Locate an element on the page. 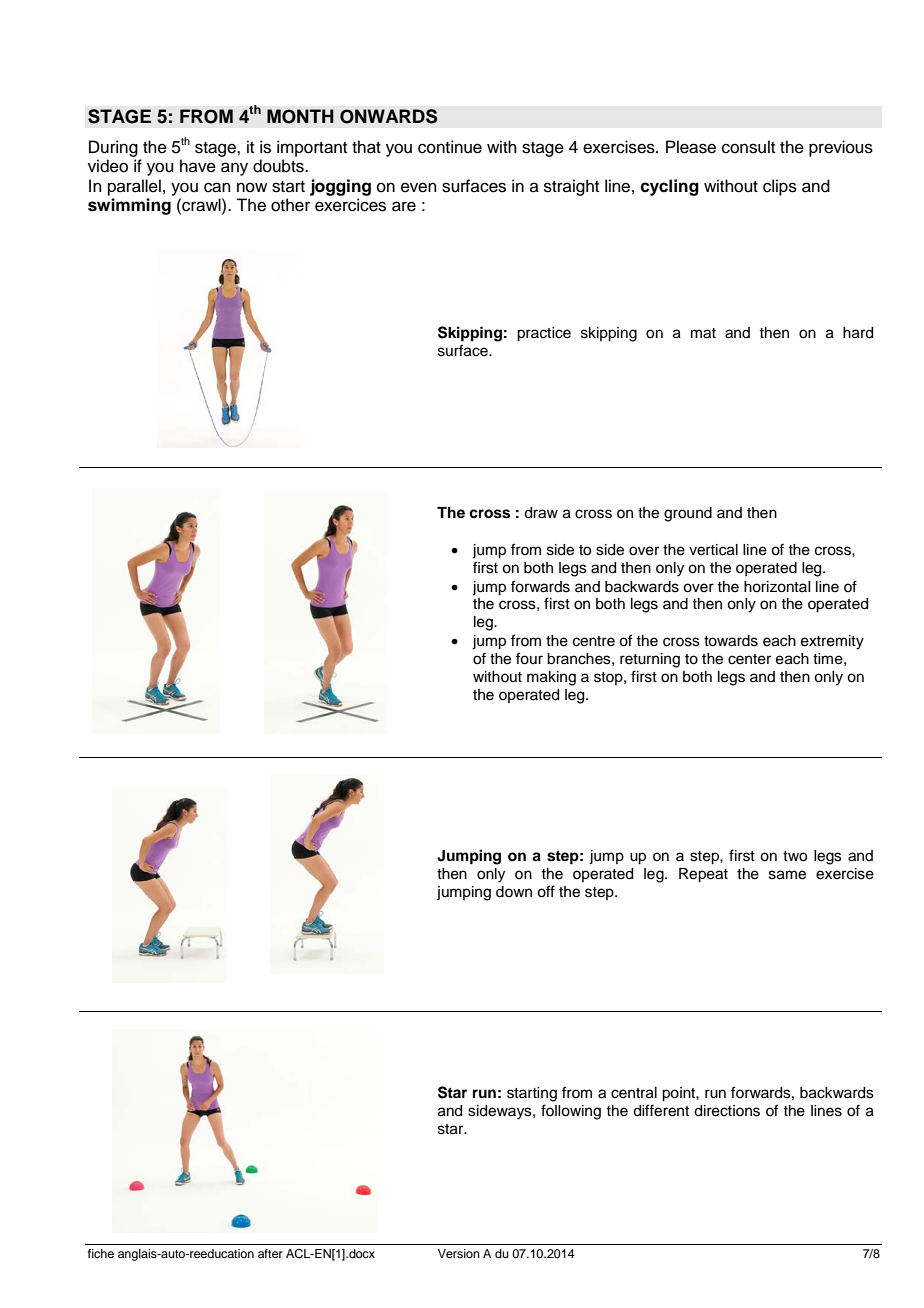 This page has height=1308, width=924. consult is located at coordinates (748, 147).
